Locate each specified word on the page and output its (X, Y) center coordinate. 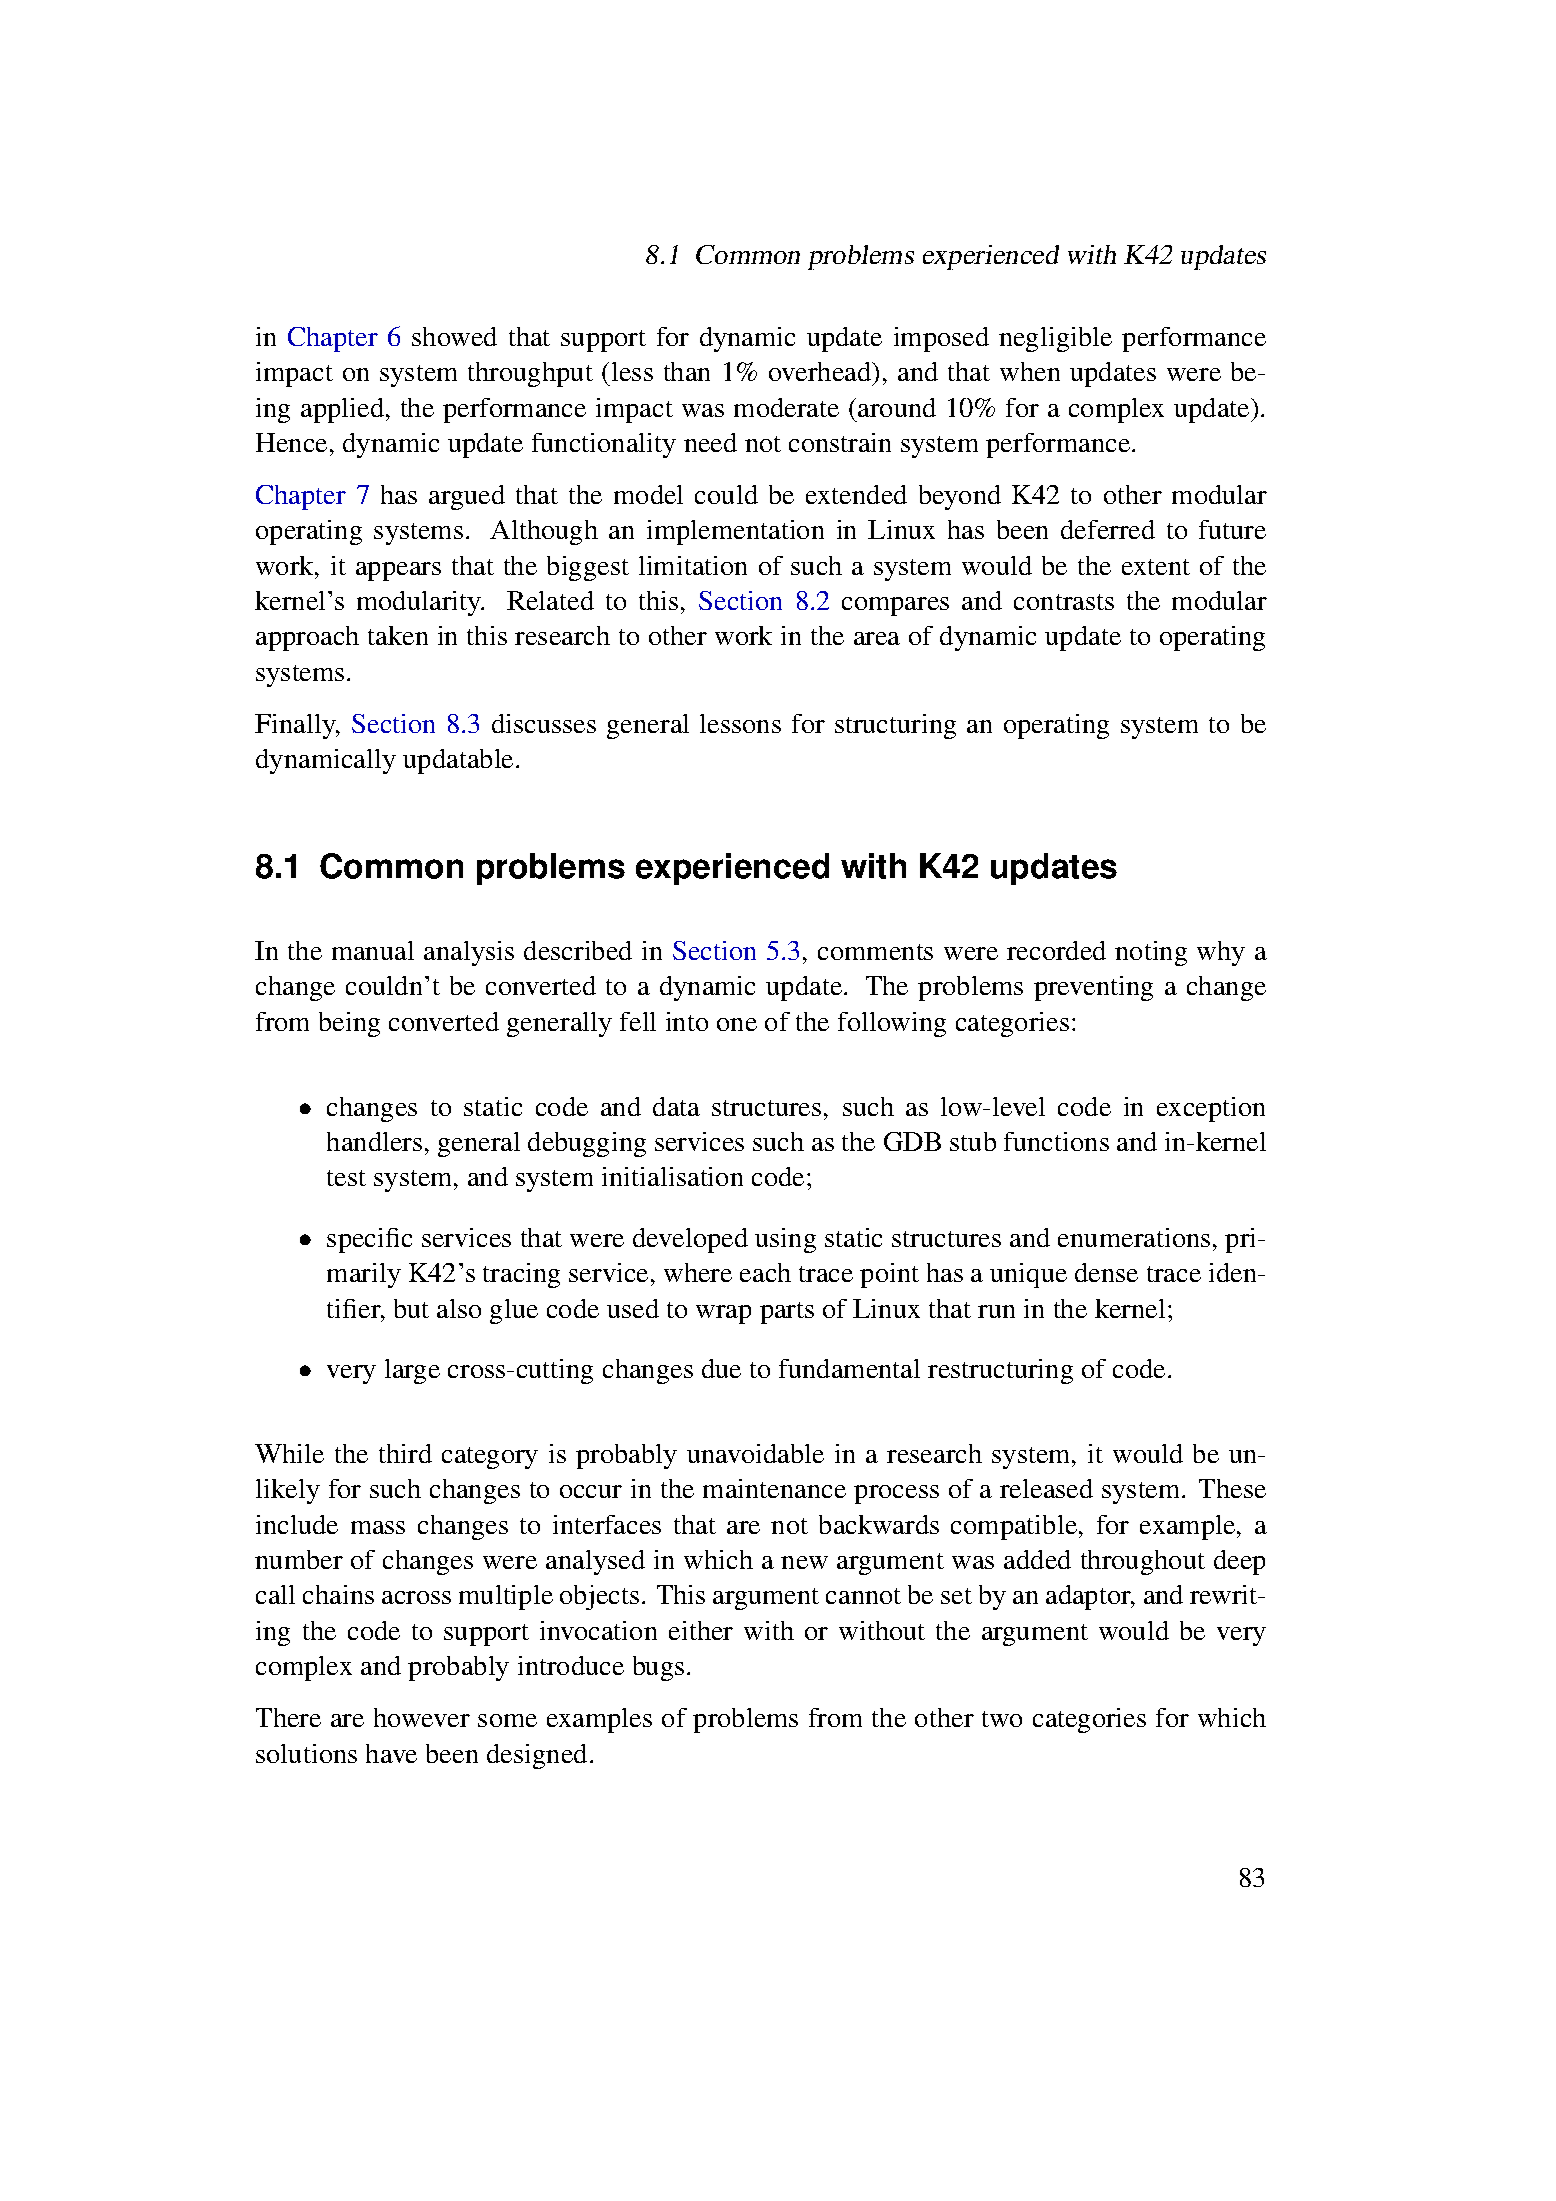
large (412, 1371)
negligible (1055, 339)
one (737, 1024)
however (422, 1717)
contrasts (1064, 602)
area (877, 638)
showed (454, 336)
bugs (658, 1668)
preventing (1093, 988)
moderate (786, 407)
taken (398, 635)
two (1002, 1719)
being (349, 1024)
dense (1106, 1272)
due (721, 1368)
